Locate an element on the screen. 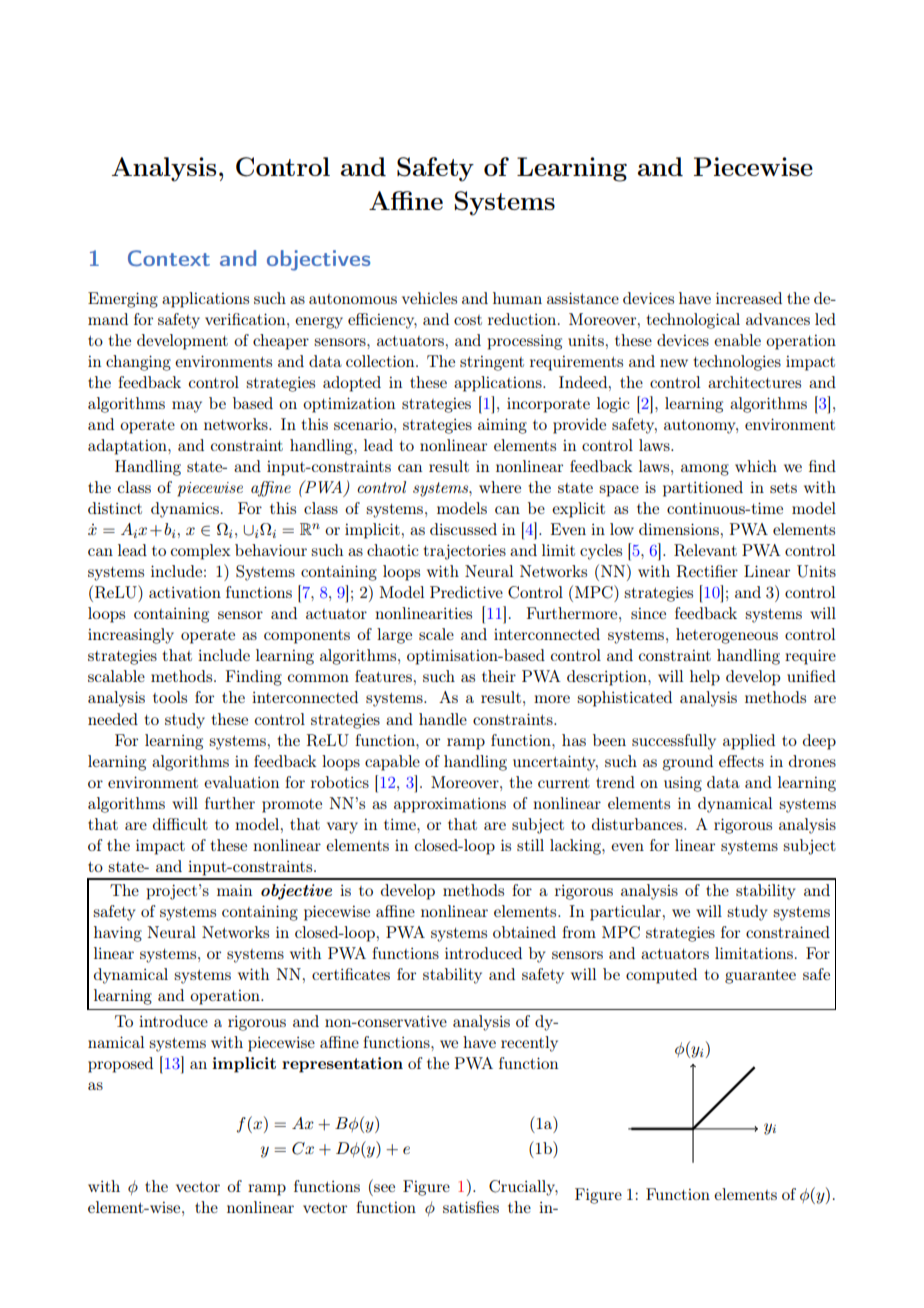  obtained is located at coordinates (524, 932).
